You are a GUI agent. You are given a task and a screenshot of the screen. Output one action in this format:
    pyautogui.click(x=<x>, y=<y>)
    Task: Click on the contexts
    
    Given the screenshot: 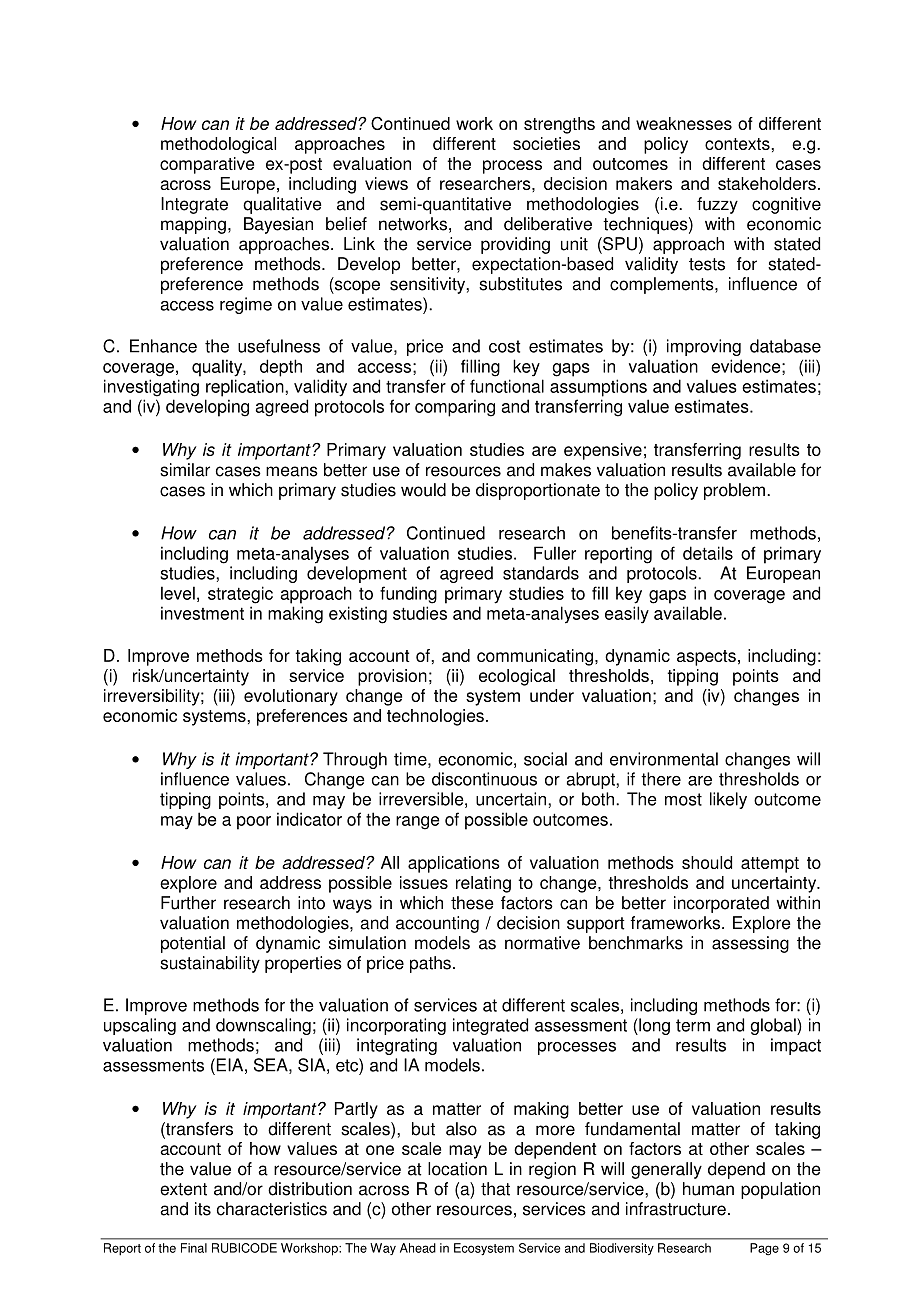 What is the action you would take?
    pyautogui.click(x=738, y=144)
